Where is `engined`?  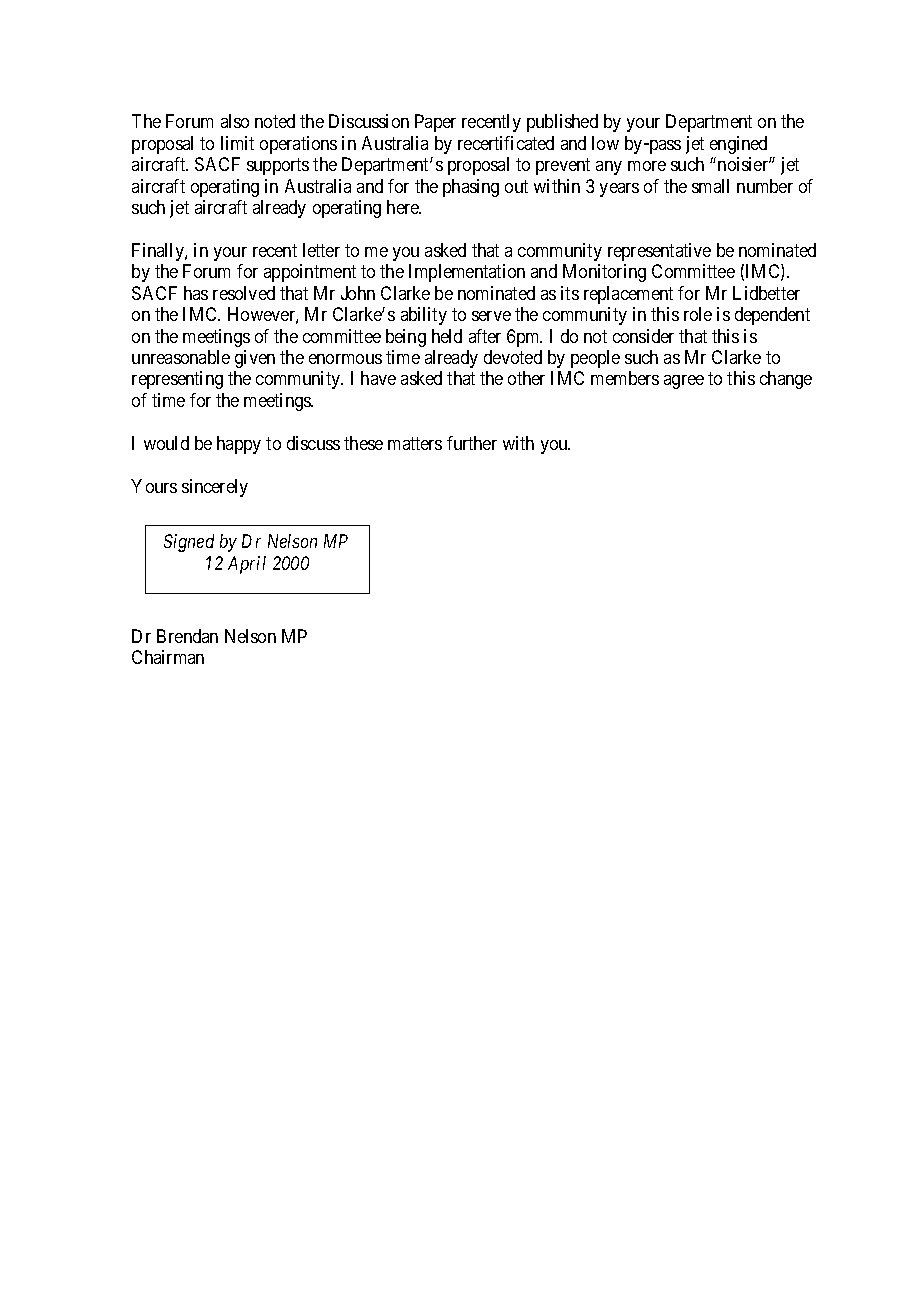
engined is located at coordinates (738, 145).
